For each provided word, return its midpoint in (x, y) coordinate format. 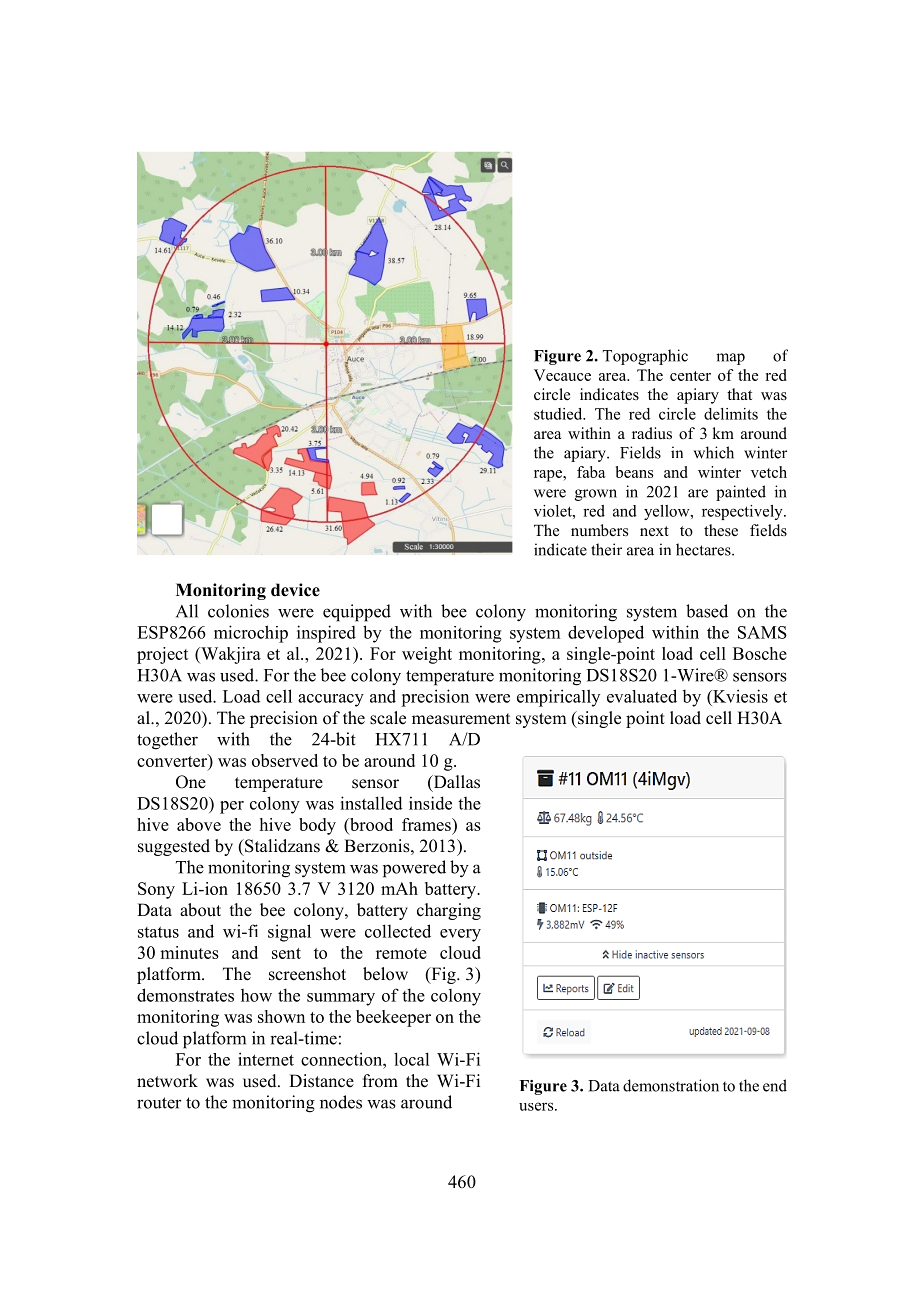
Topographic (645, 357)
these (721, 530)
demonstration (671, 1085)
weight (427, 655)
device (295, 590)
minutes (189, 952)
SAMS (762, 632)
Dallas (455, 783)
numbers (599, 530)
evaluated (642, 696)
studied (559, 414)
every (460, 935)
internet (266, 1059)
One (191, 782)
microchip (251, 634)
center (690, 376)
